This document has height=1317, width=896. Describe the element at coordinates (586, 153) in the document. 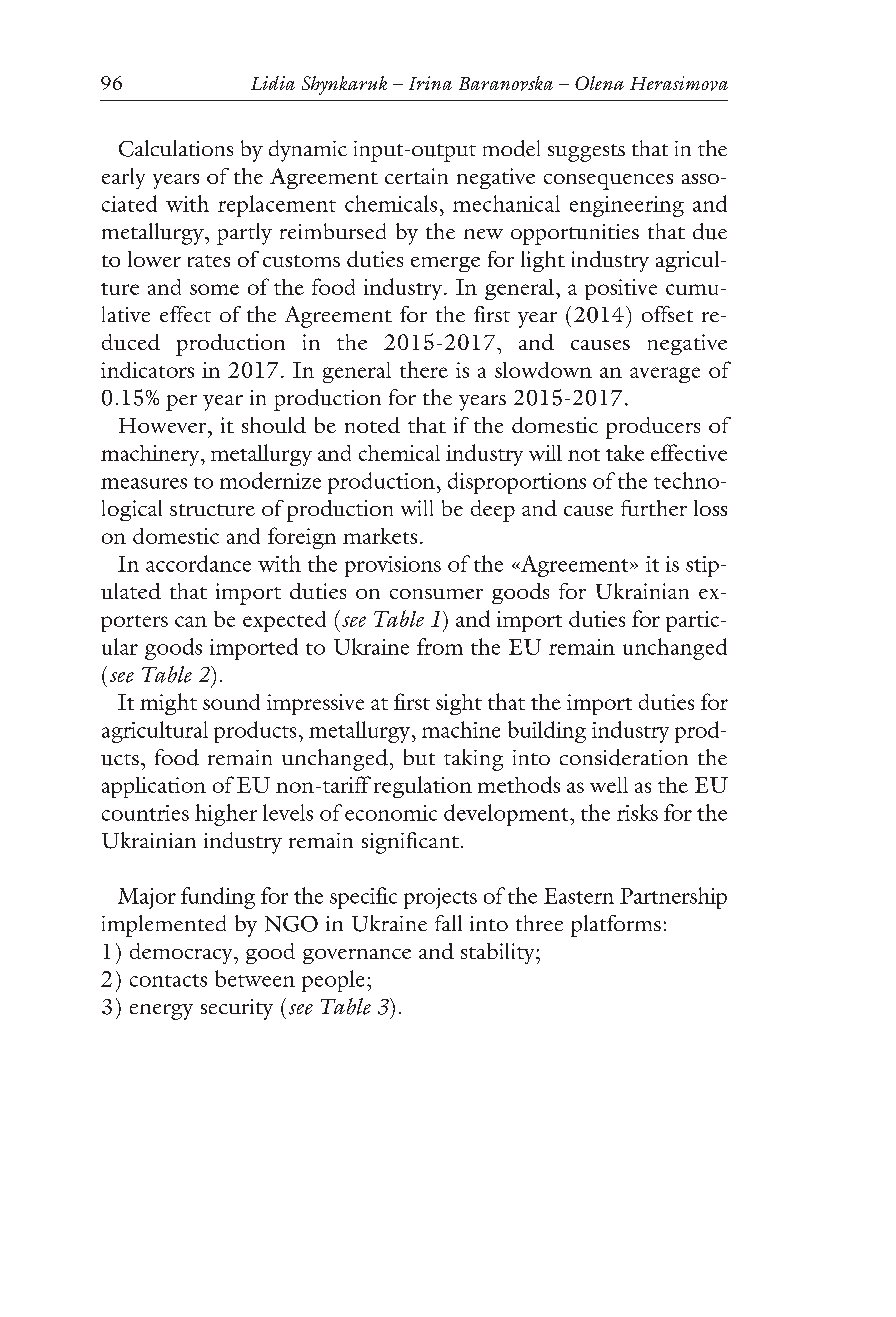

I see `suggests` at that location.
